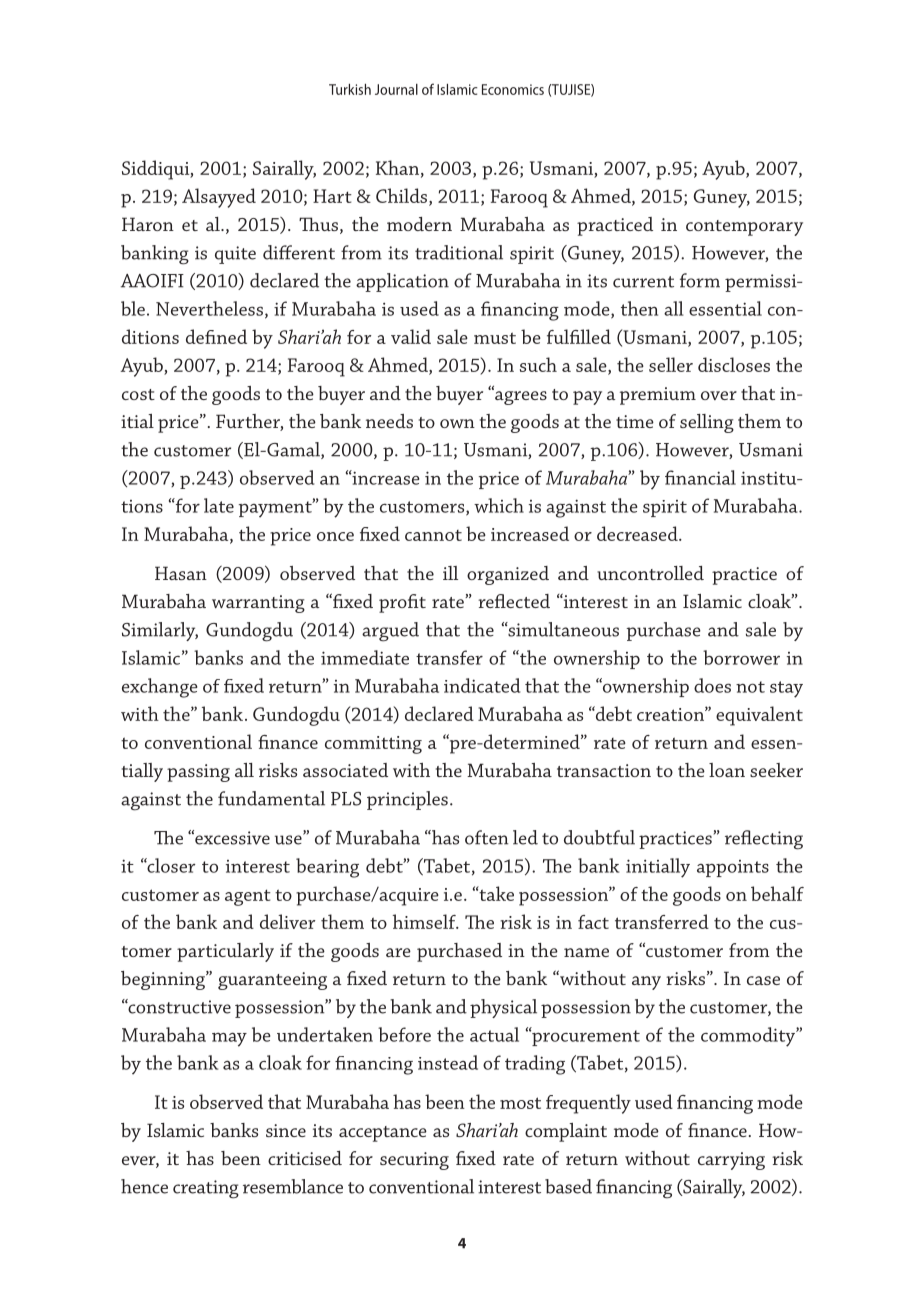 Image resolution: width=924 pixels, height=1310 pixels. What do you see at coordinates (138, 394) in the screenshot?
I see `cost` at bounding box center [138, 394].
